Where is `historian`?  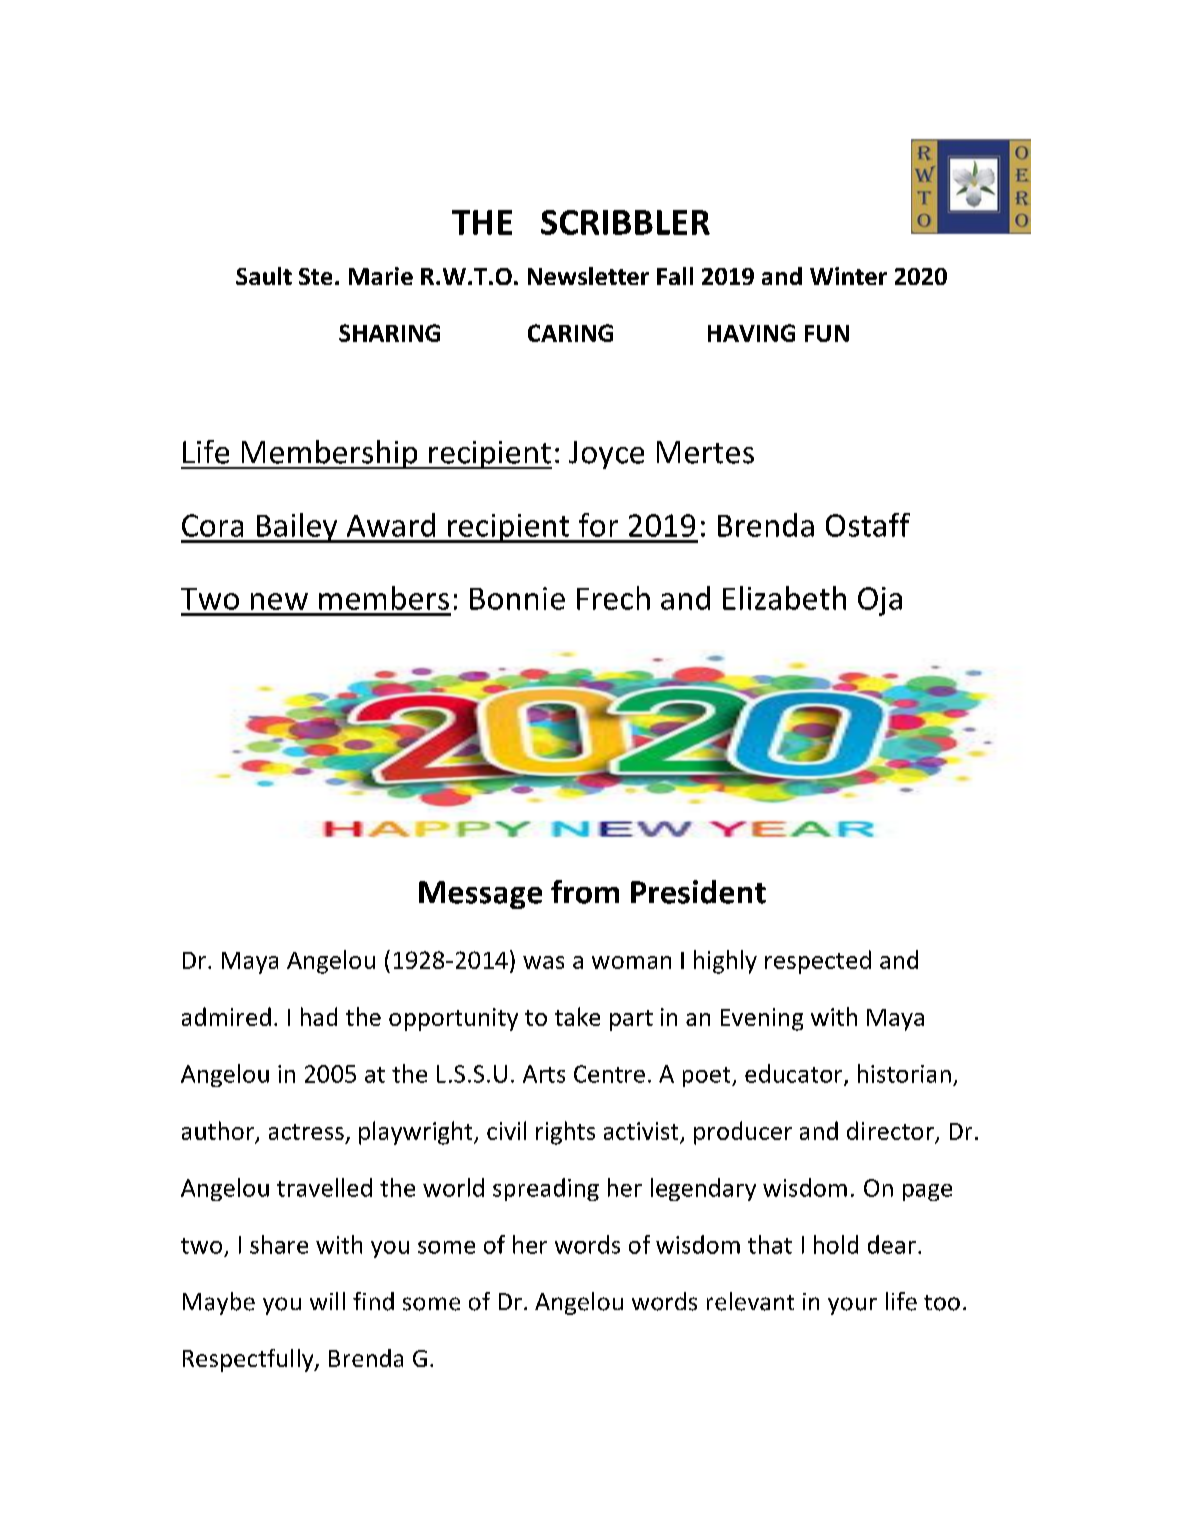 historian is located at coordinates (904, 1073).
